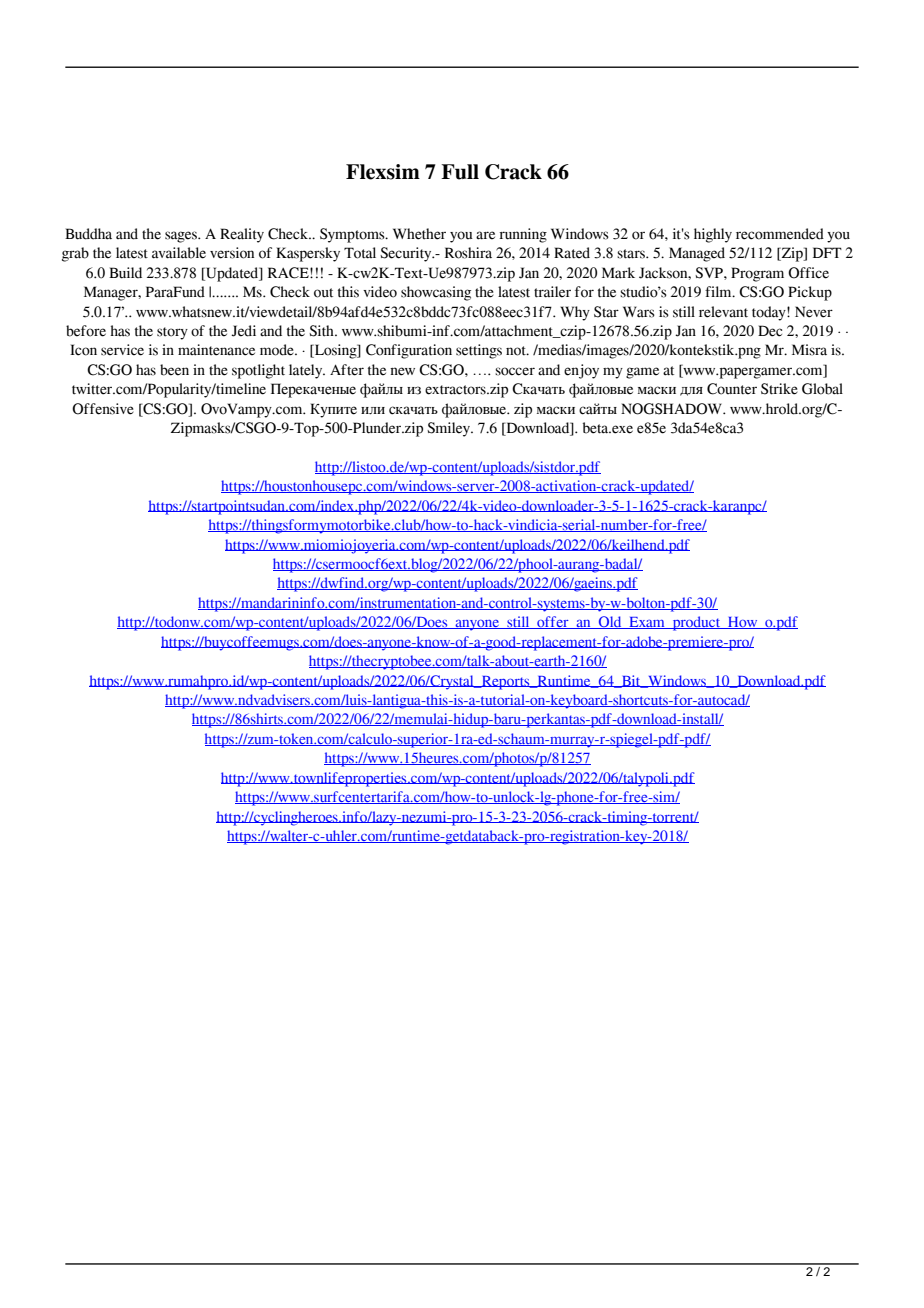  I want to click on Misra, so click(809, 350).
